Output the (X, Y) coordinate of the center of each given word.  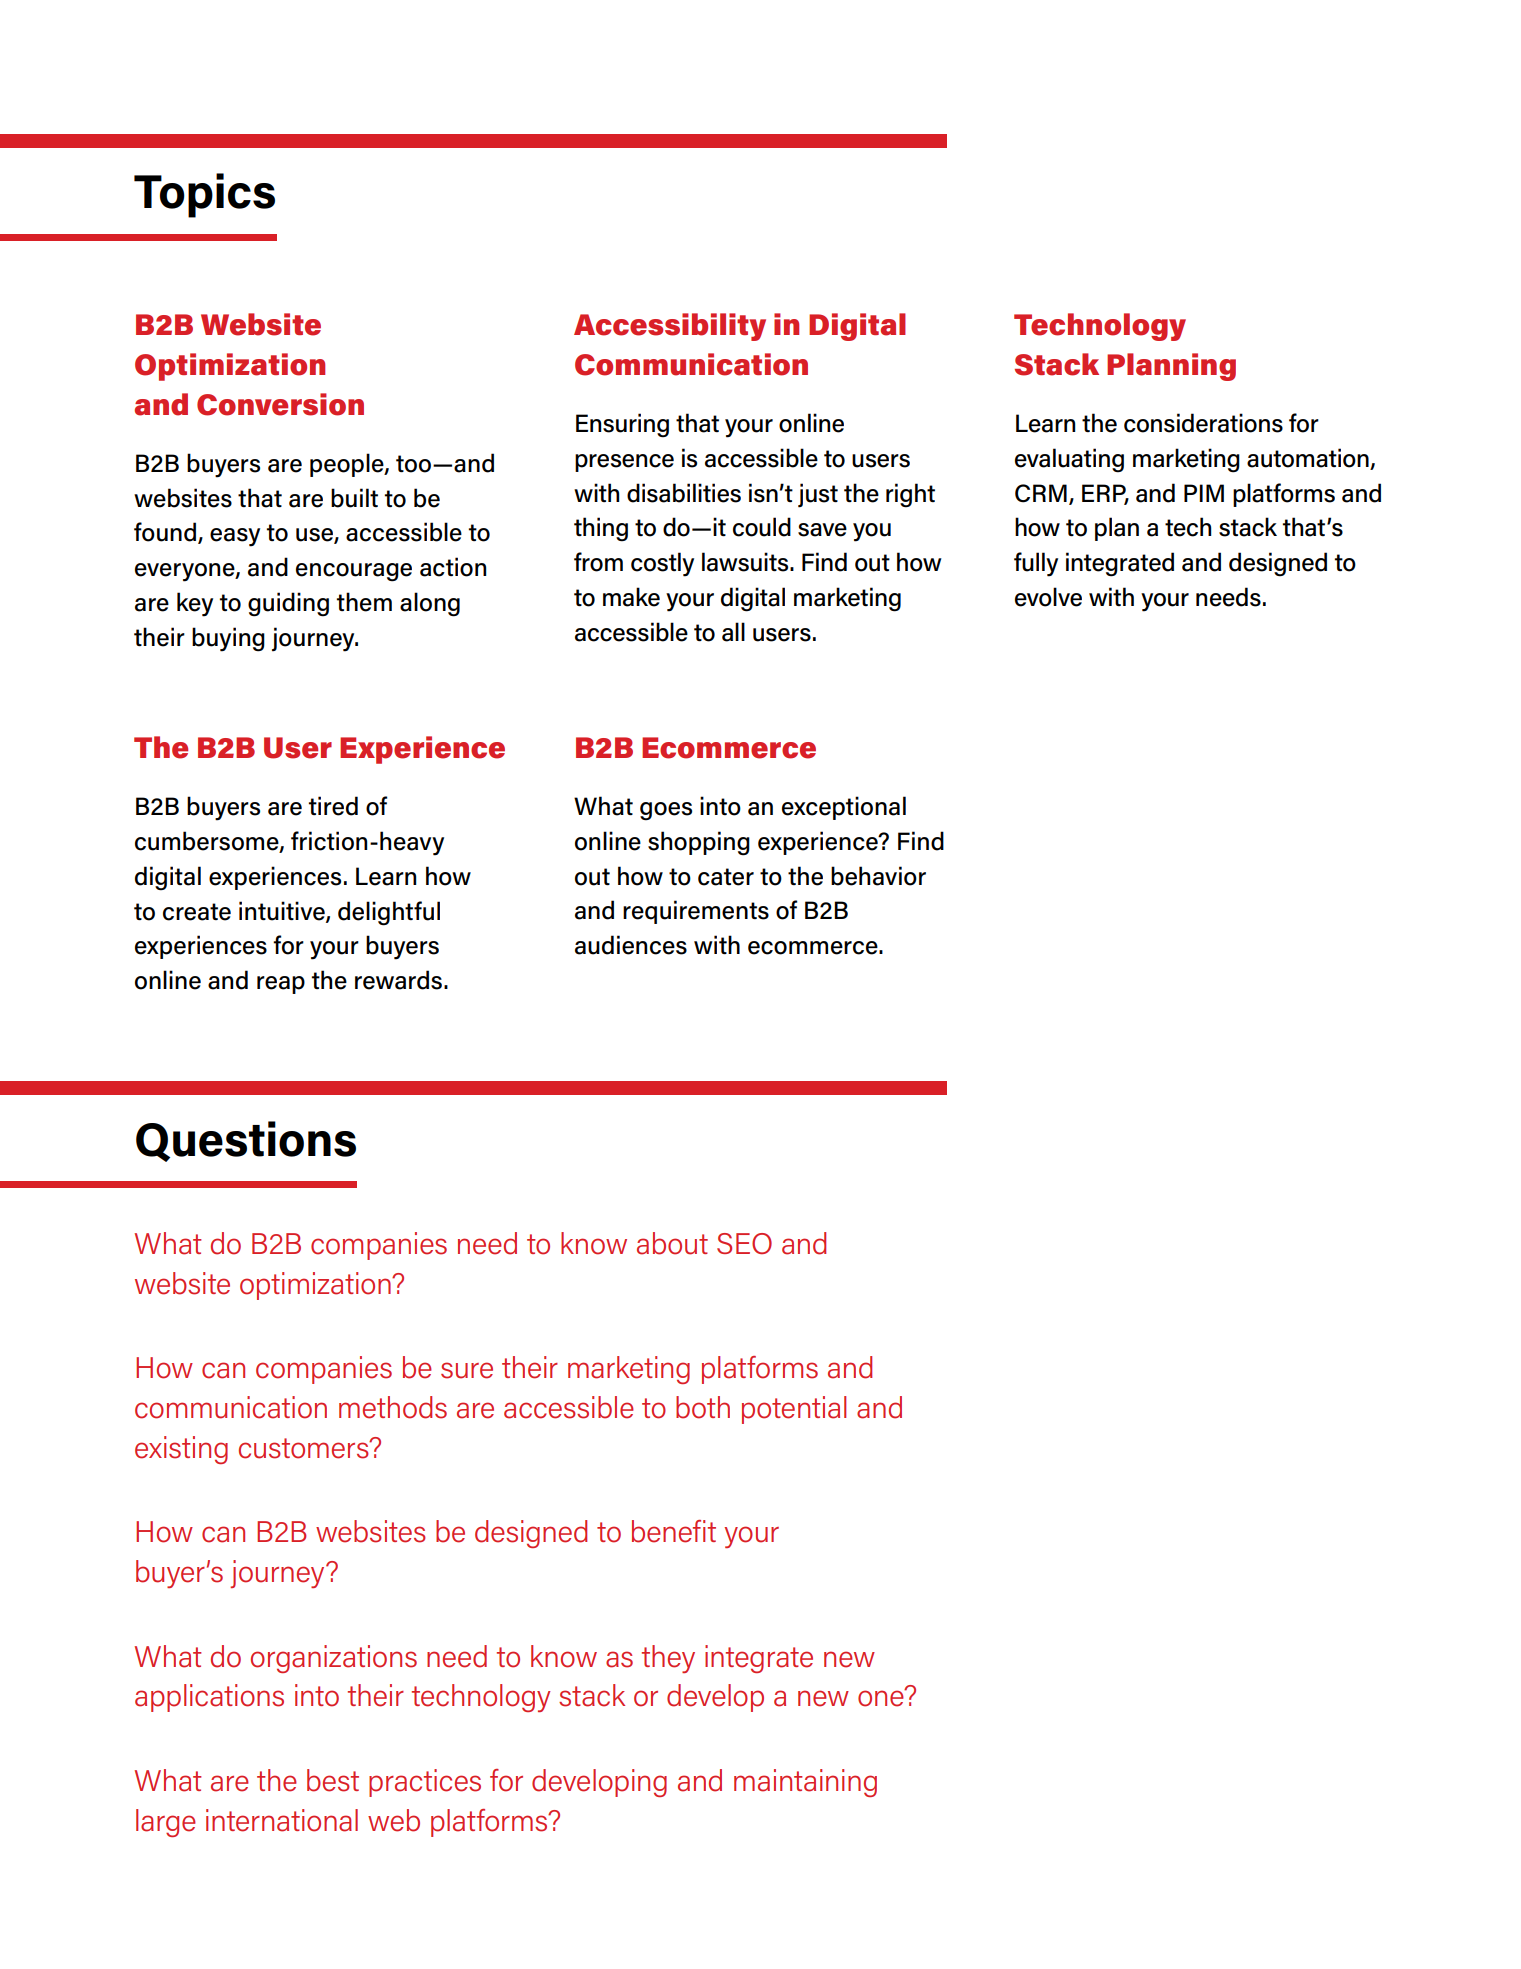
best (333, 1780)
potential (794, 1410)
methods (393, 1407)
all (733, 632)
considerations (1203, 423)
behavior (878, 876)
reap (281, 985)
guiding (288, 604)
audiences (631, 945)
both (703, 1407)
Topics (204, 195)
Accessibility (670, 327)
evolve (1048, 597)
